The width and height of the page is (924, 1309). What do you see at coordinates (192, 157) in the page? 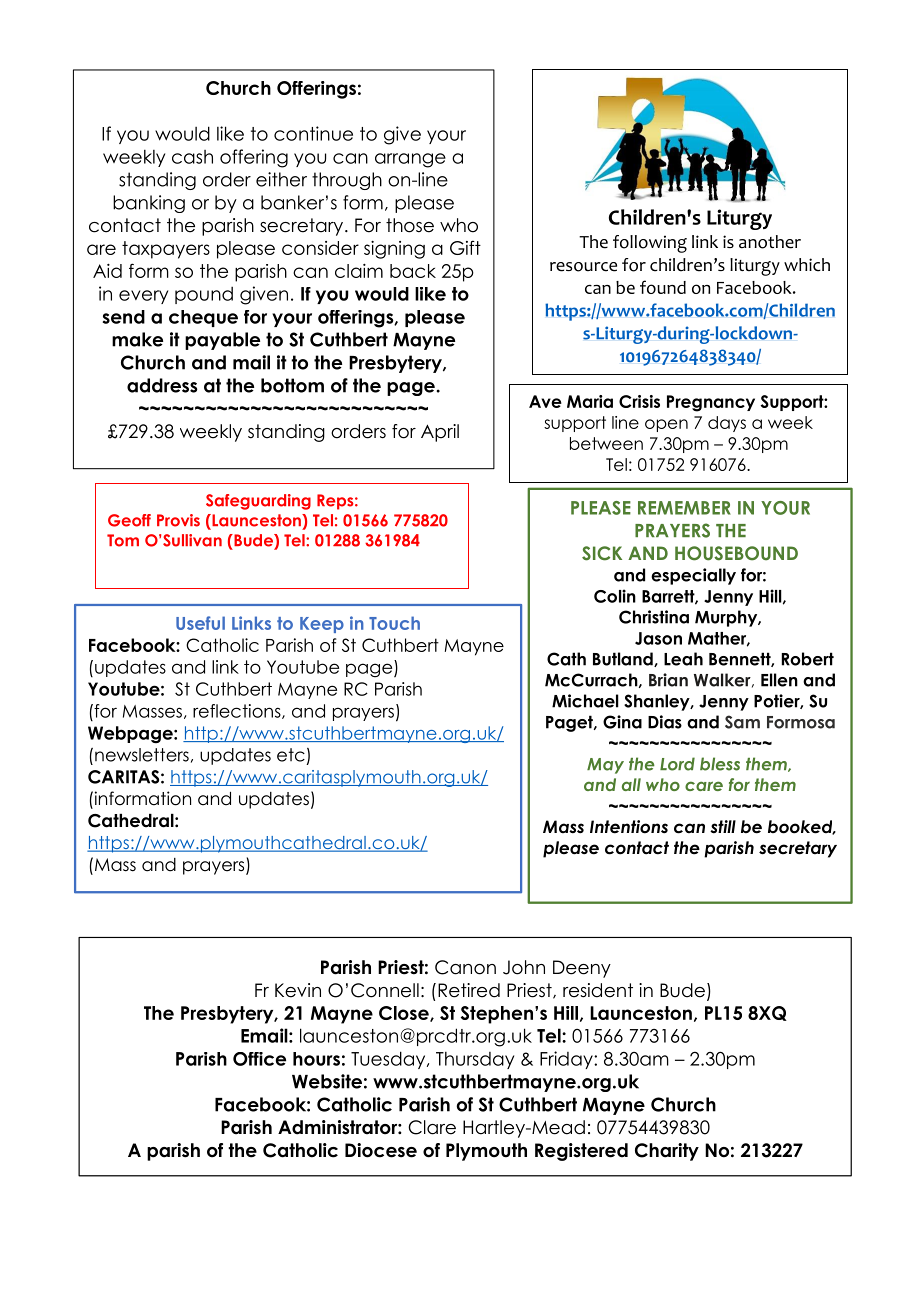
I see `cash` at bounding box center [192, 157].
